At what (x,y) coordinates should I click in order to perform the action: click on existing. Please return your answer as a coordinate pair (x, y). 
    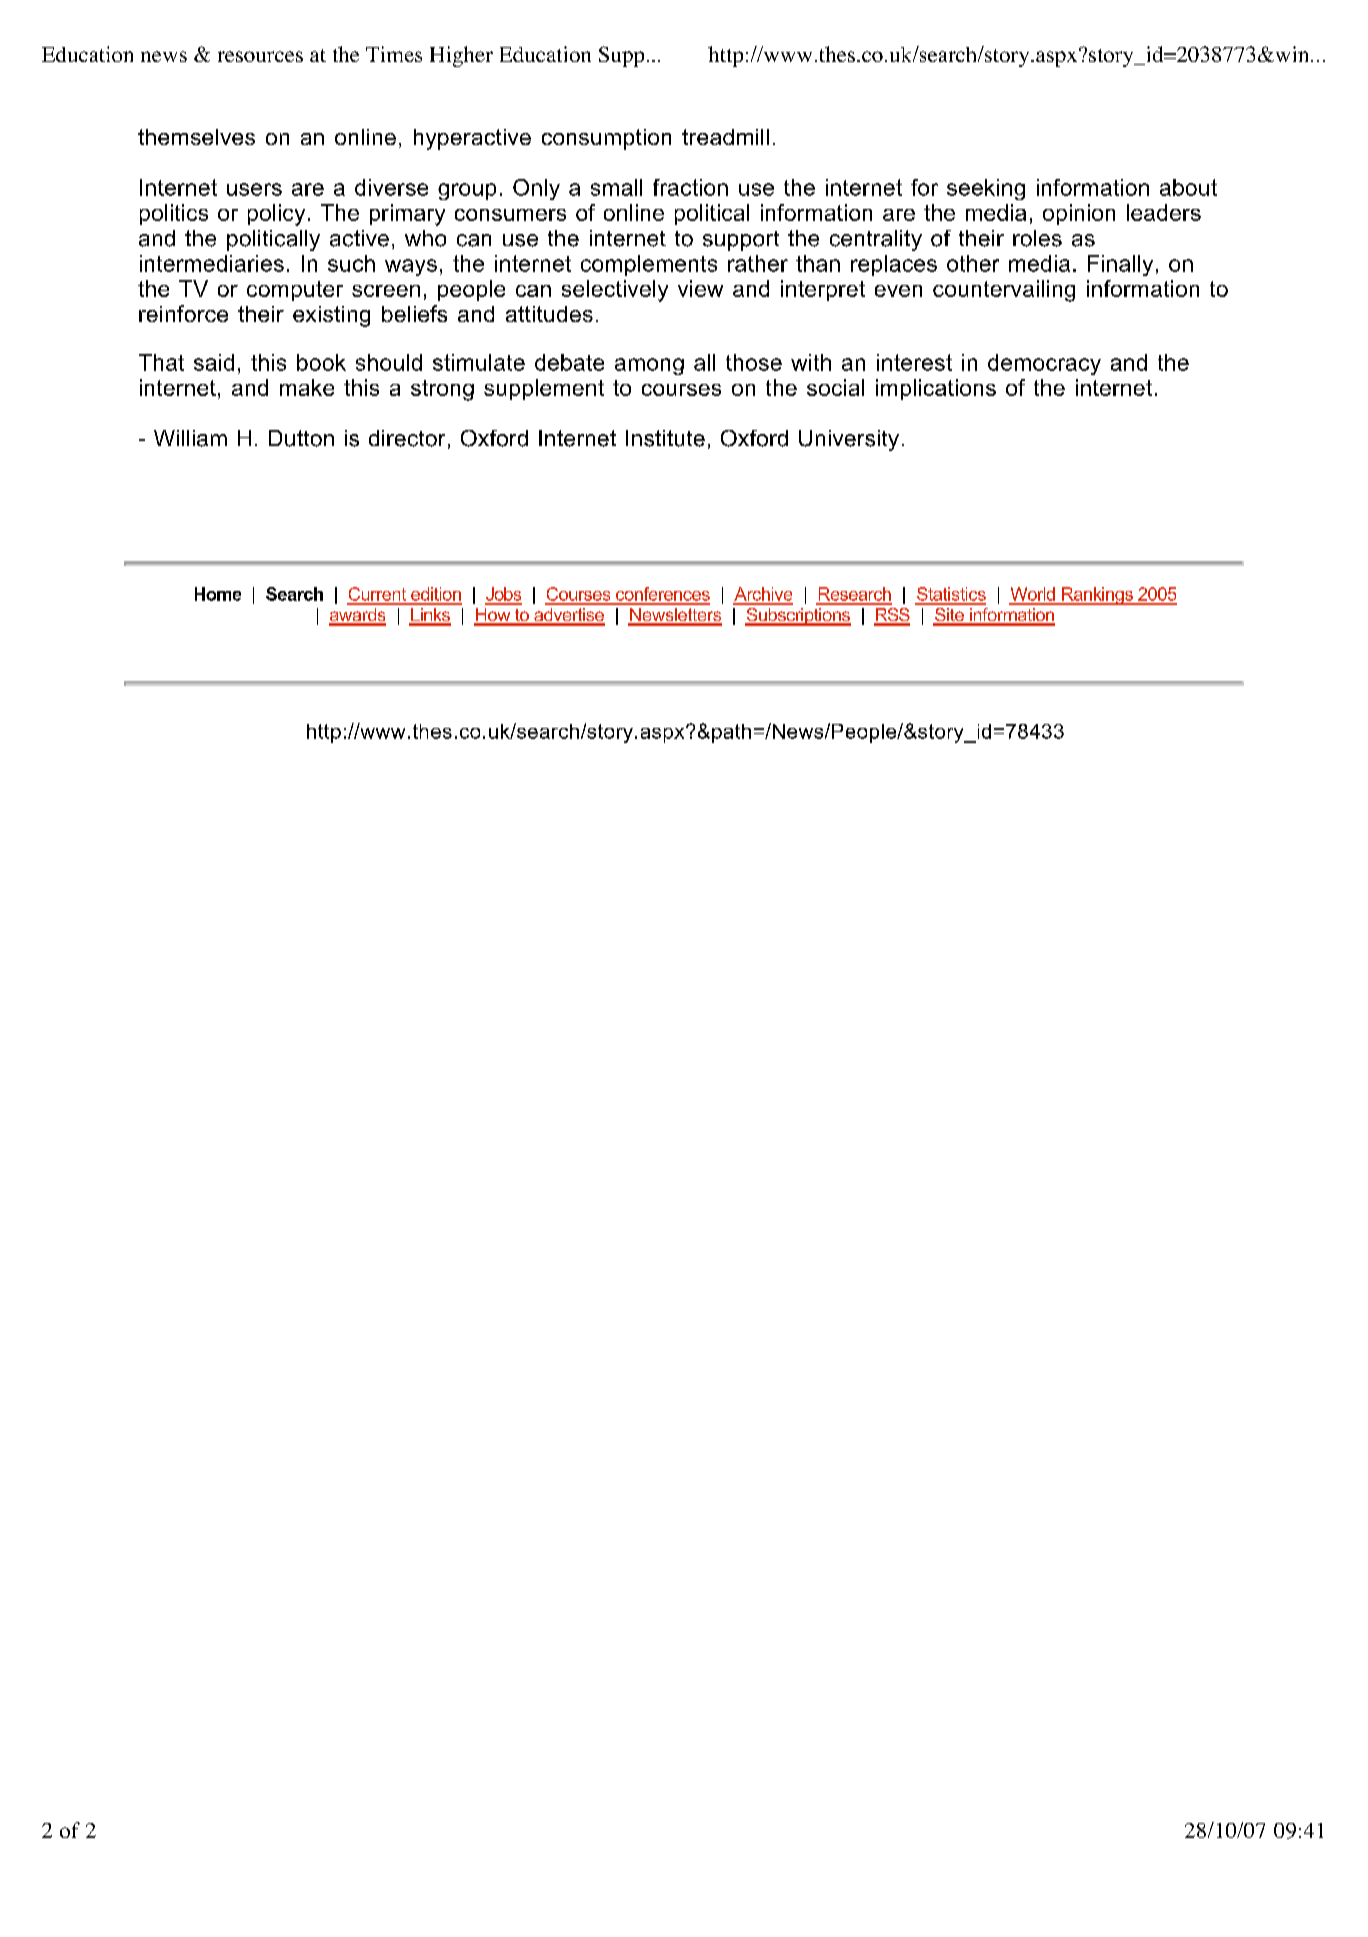
    Looking at the image, I should click on (331, 316).
